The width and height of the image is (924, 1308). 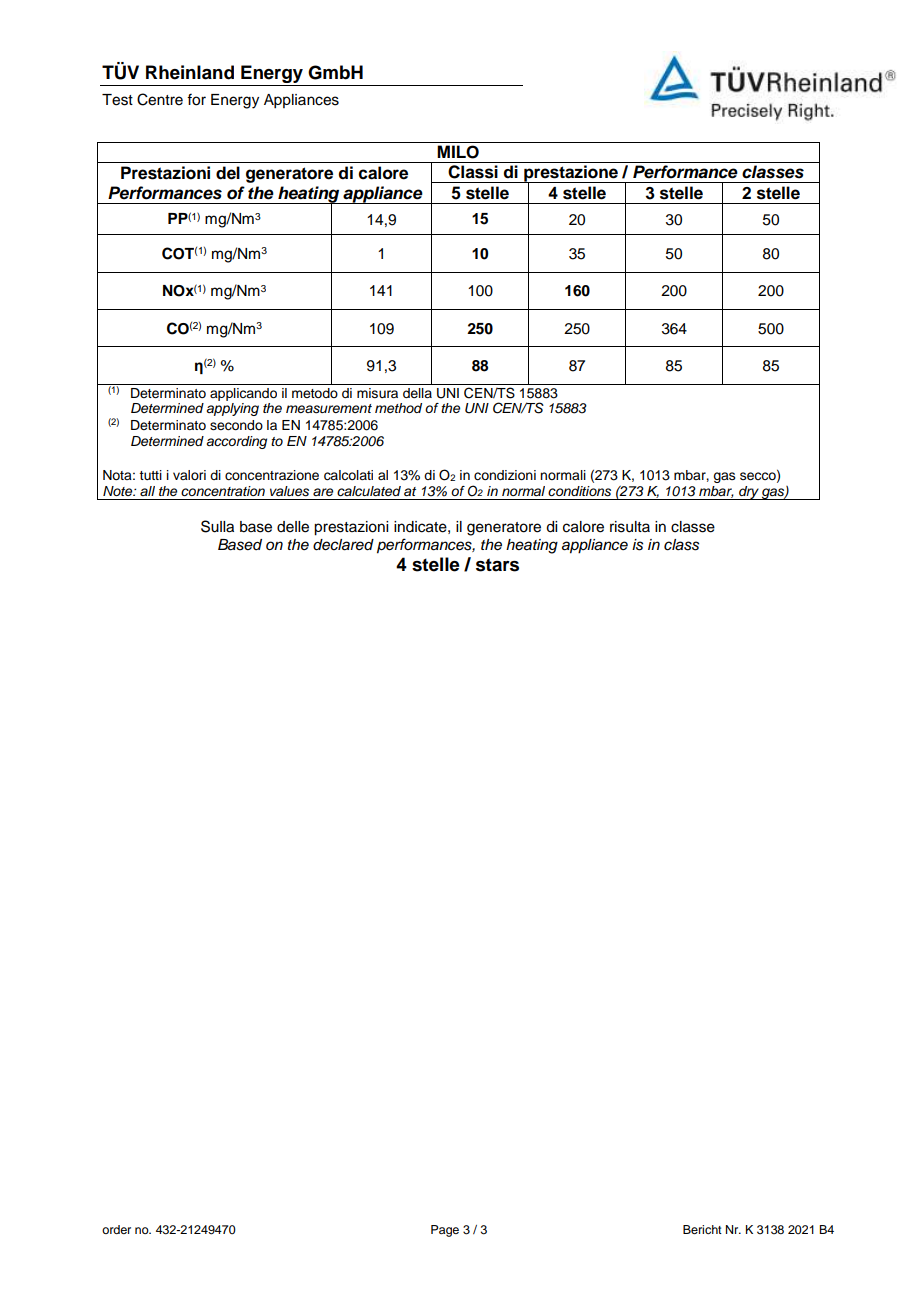 What do you see at coordinates (217, 526) in the image?
I see `Sulla` at bounding box center [217, 526].
